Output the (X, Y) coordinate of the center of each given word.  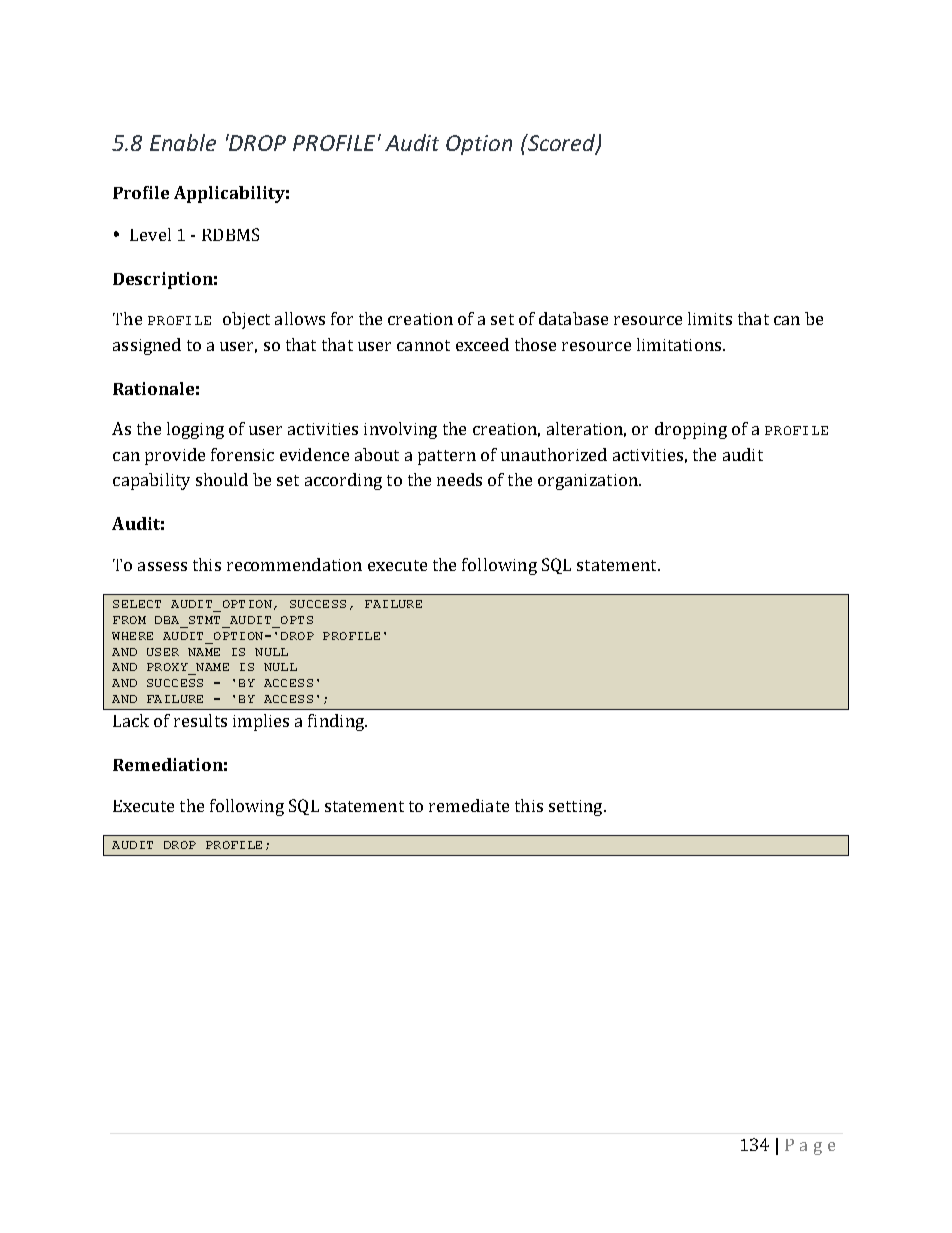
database (573, 318)
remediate (469, 805)
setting (577, 808)
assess (162, 566)
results (200, 720)
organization (589, 482)
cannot (423, 345)
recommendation (294, 564)
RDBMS (230, 234)
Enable (183, 142)
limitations (680, 344)
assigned (147, 346)
